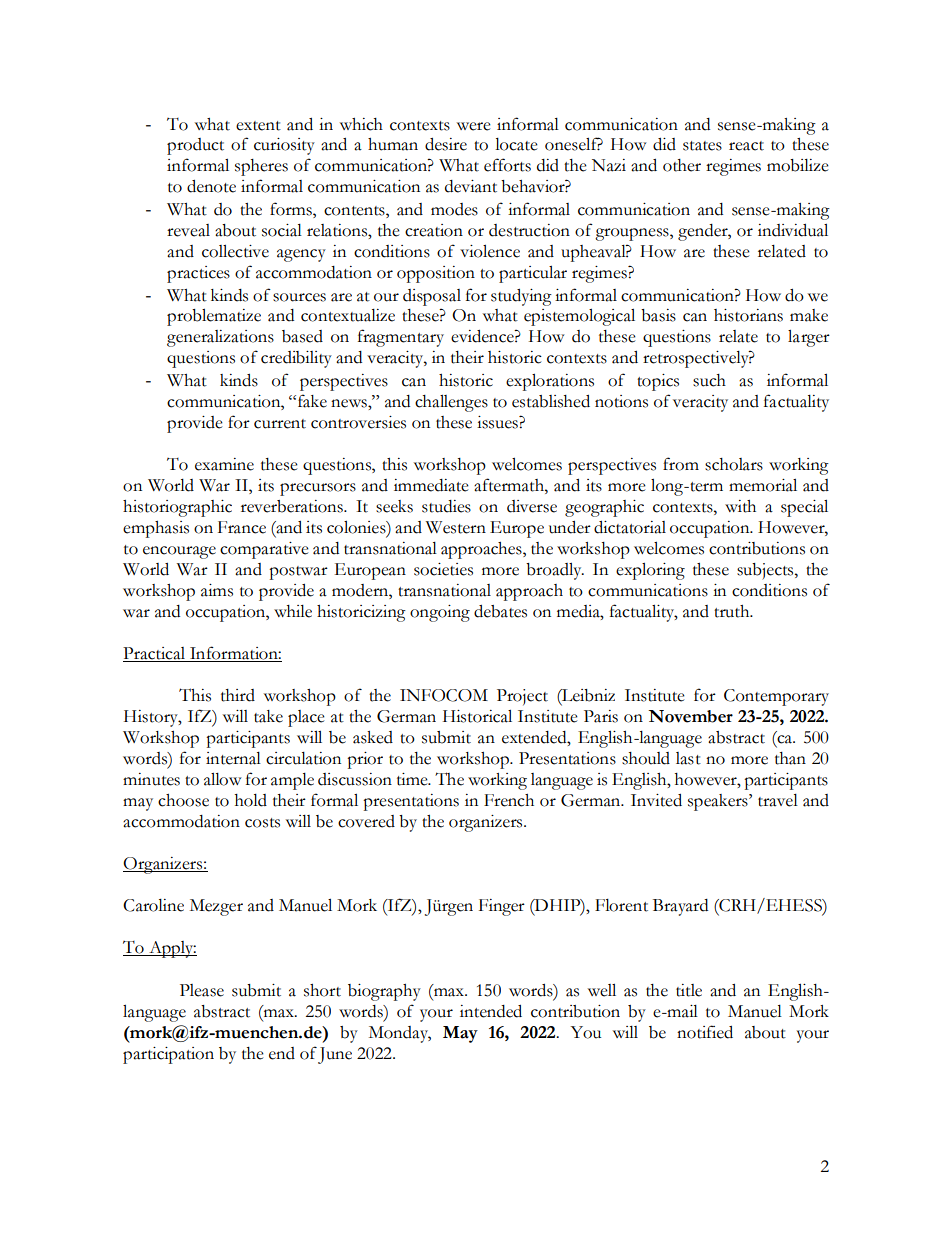  I want to click on truth, so click(733, 611).
